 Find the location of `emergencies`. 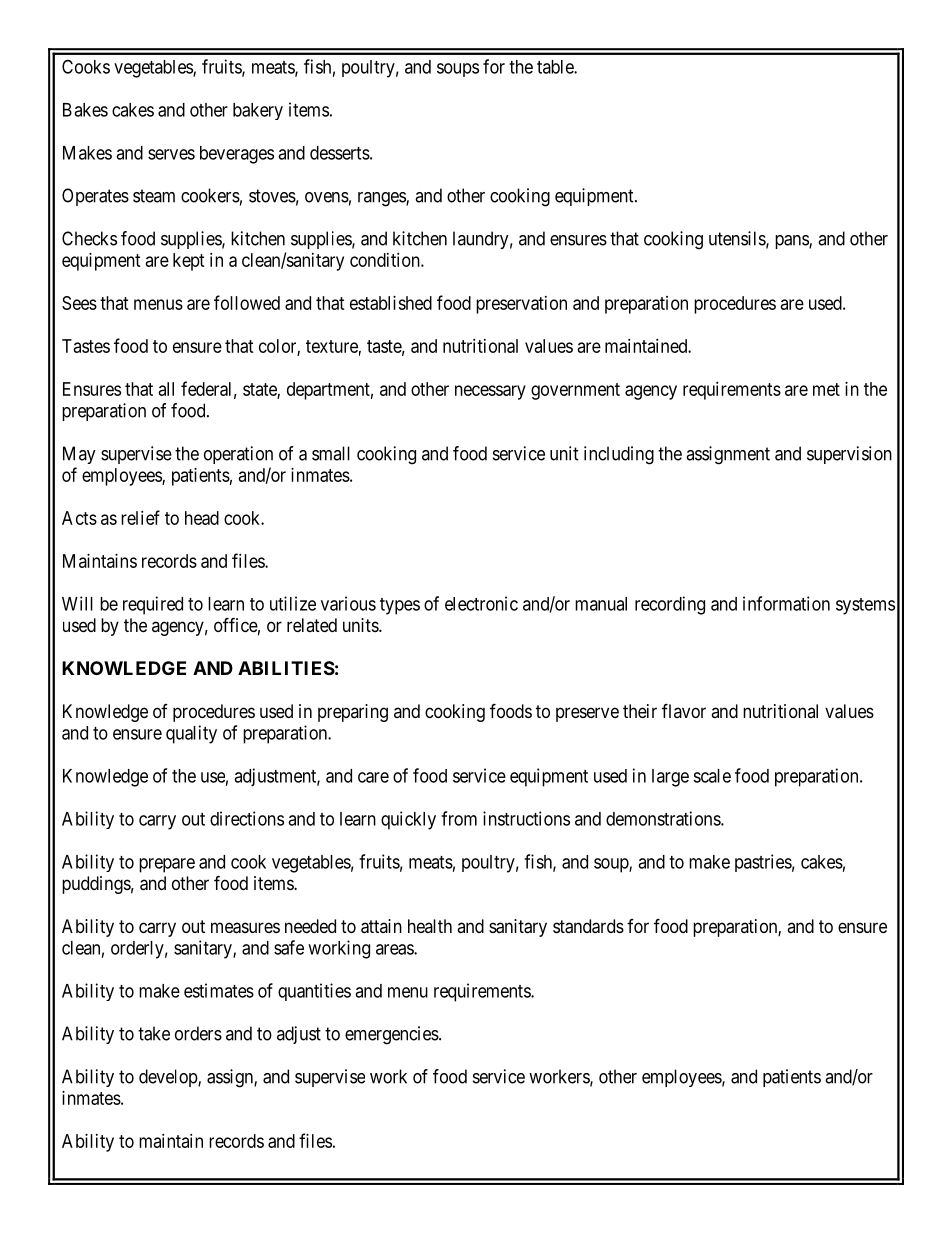

emergencies is located at coordinates (392, 1035).
